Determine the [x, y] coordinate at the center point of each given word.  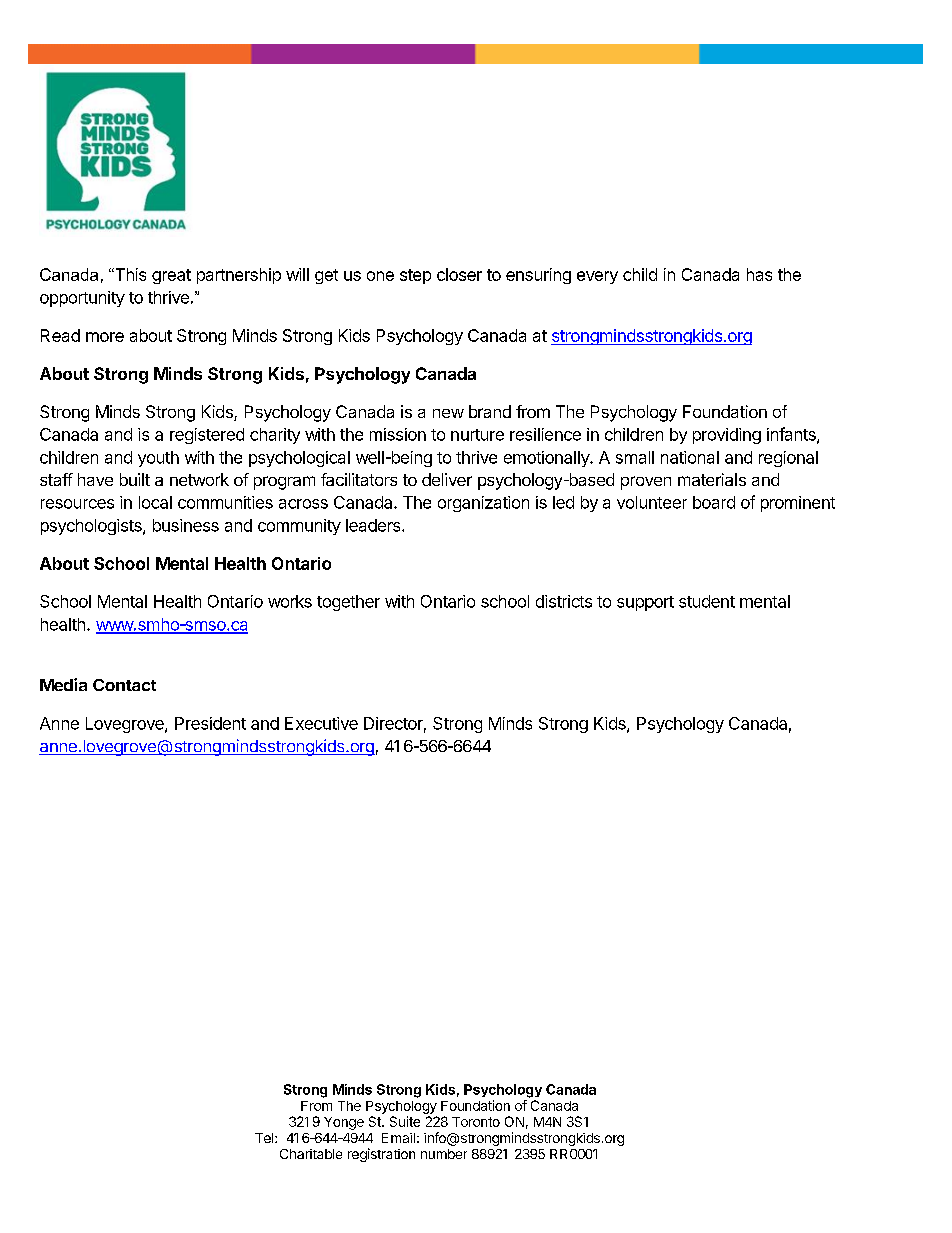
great [171, 276]
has [759, 274]
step [415, 276]
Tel [265, 1138]
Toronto [476, 1122]
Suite [405, 1121]
